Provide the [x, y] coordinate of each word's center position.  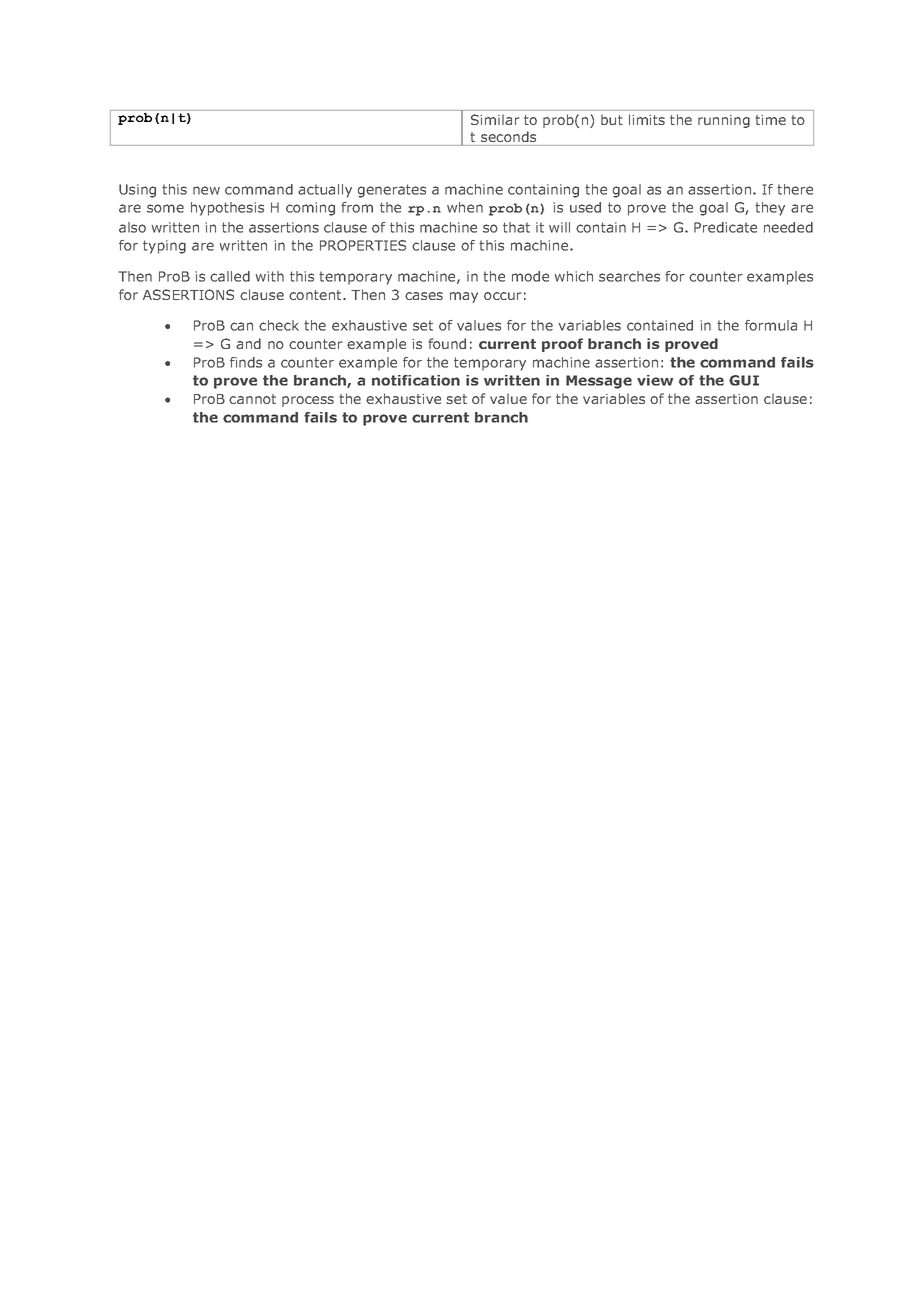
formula [771, 325]
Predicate [725, 227]
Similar [495, 119]
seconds [508, 136]
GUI [744, 380]
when [465, 207]
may [464, 297]
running [724, 121]
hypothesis [227, 209]
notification [416, 380]
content [316, 295]
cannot [252, 399]
